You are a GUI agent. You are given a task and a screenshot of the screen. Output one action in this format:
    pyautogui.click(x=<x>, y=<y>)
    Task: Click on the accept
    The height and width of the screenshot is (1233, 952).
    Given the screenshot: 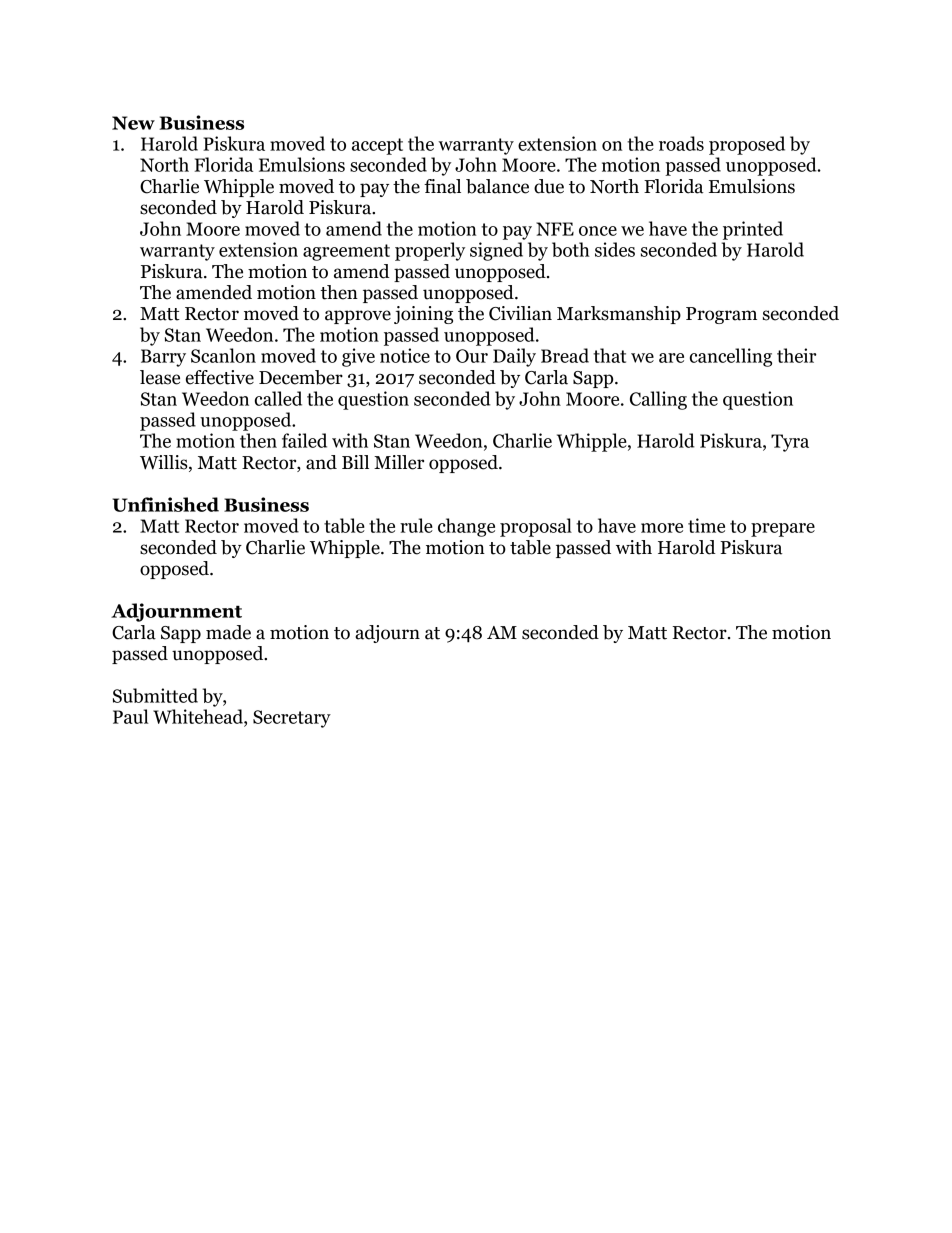 What is the action you would take?
    pyautogui.click(x=377, y=146)
